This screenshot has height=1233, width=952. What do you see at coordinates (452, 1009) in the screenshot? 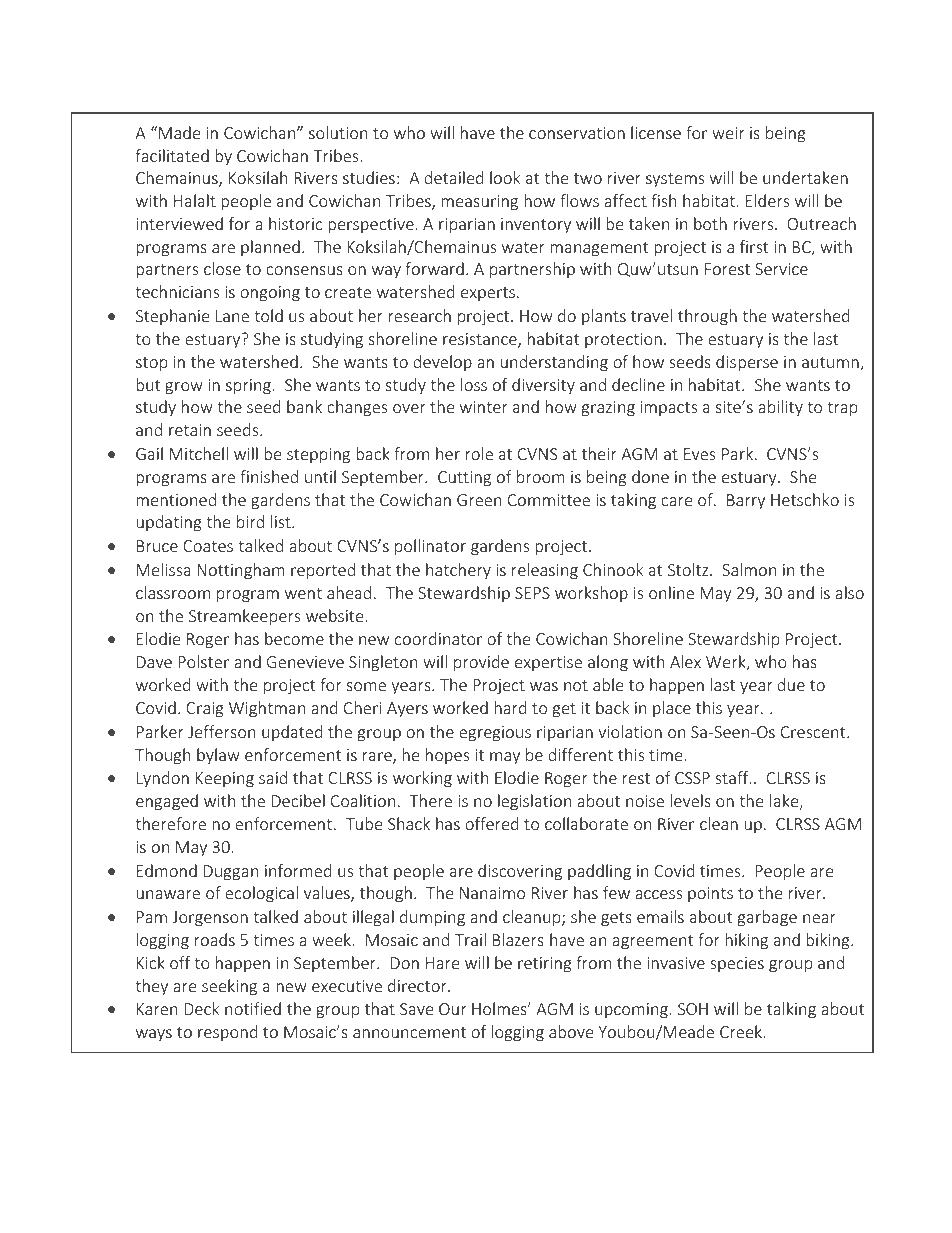
I see `Our` at bounding box center [452, 1009].
